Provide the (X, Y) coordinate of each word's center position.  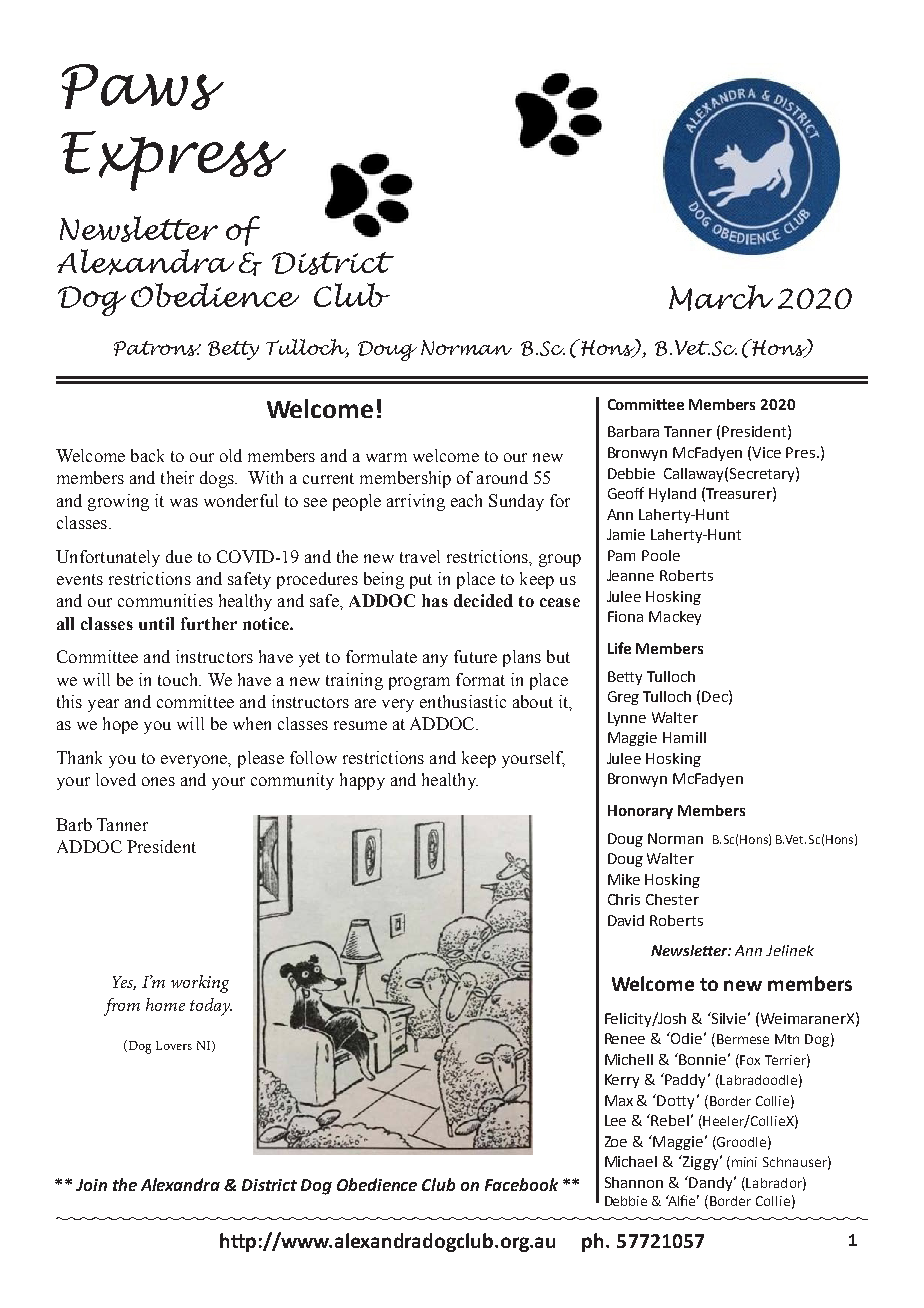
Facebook (521, 1184)
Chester (672, 899)
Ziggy (700, 1162)
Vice (766, 452)
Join (91, 1185)
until (156, 623)
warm (386, 457)
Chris (624, 899)
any (435, 660)
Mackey (675, 618)
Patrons (157, 348)
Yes (124, 983)
